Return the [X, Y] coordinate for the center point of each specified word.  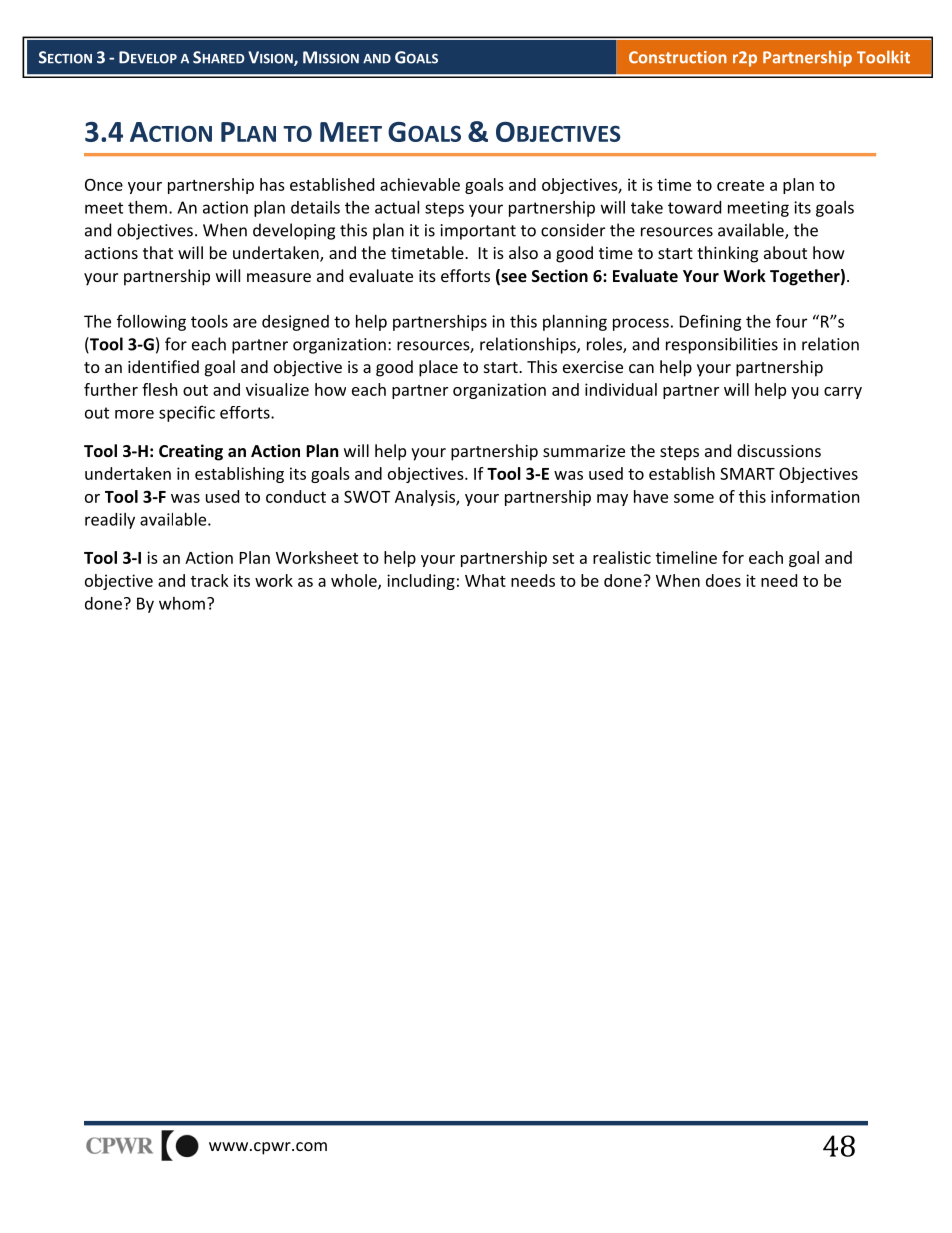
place [438, 368]
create [740, 185]
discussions [779, 450]
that [158, 252]
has [272, 184]
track [210, 580]
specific [187, 413]
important [478, 232]
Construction [678, 57]
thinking [727, 254]
